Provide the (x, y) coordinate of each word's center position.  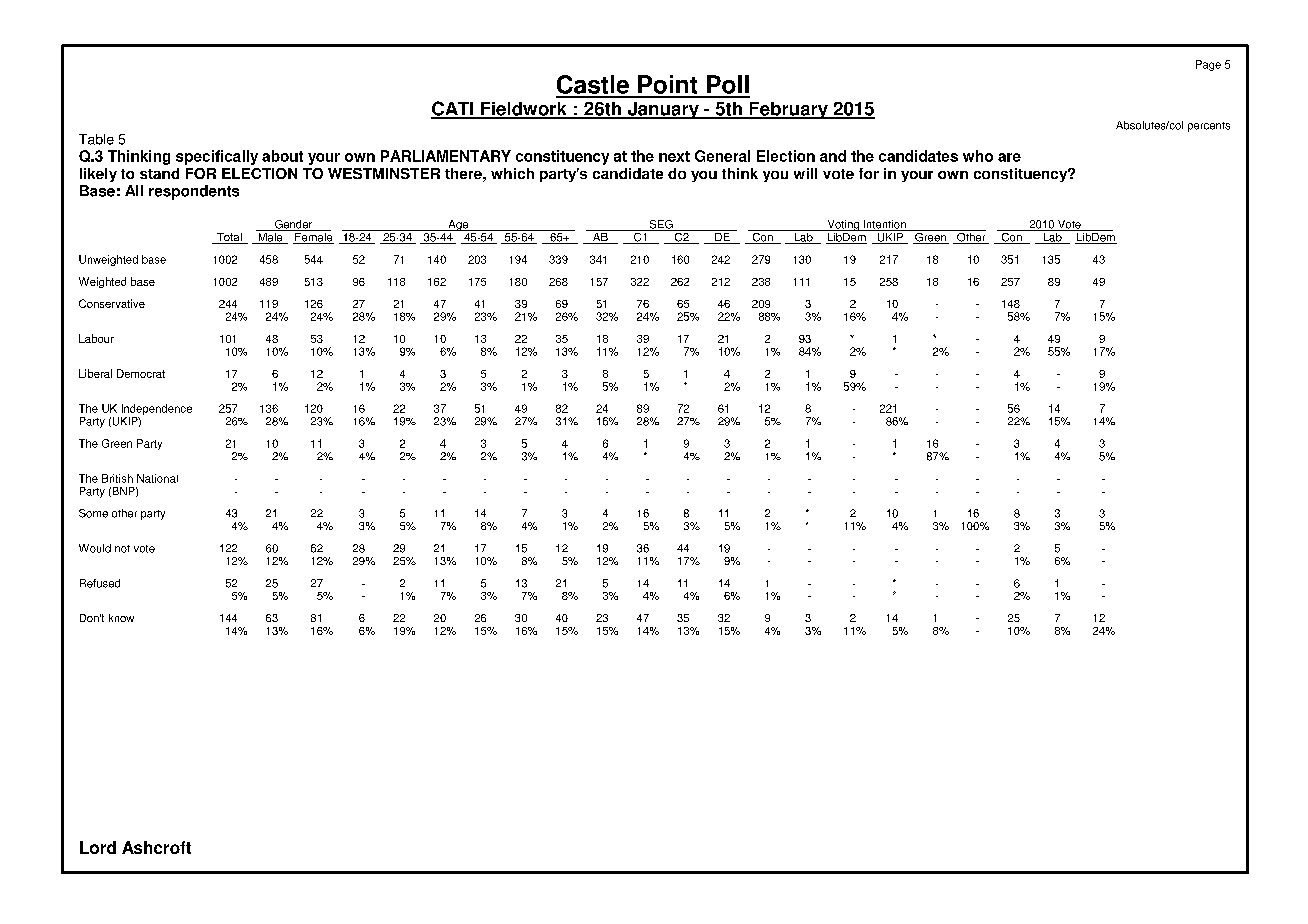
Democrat (141, 373)
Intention (885, 225)
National (157, 478)
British (117, 478)
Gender (293, 225)
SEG (661, 225)
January (663, 110)
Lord (98, 847)
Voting (843, 225)
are (1009, 157)
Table (96, 139)
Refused (100, 583)
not (122, 549)
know (121, 618)
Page (1208, 65)
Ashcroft (156, 847)
